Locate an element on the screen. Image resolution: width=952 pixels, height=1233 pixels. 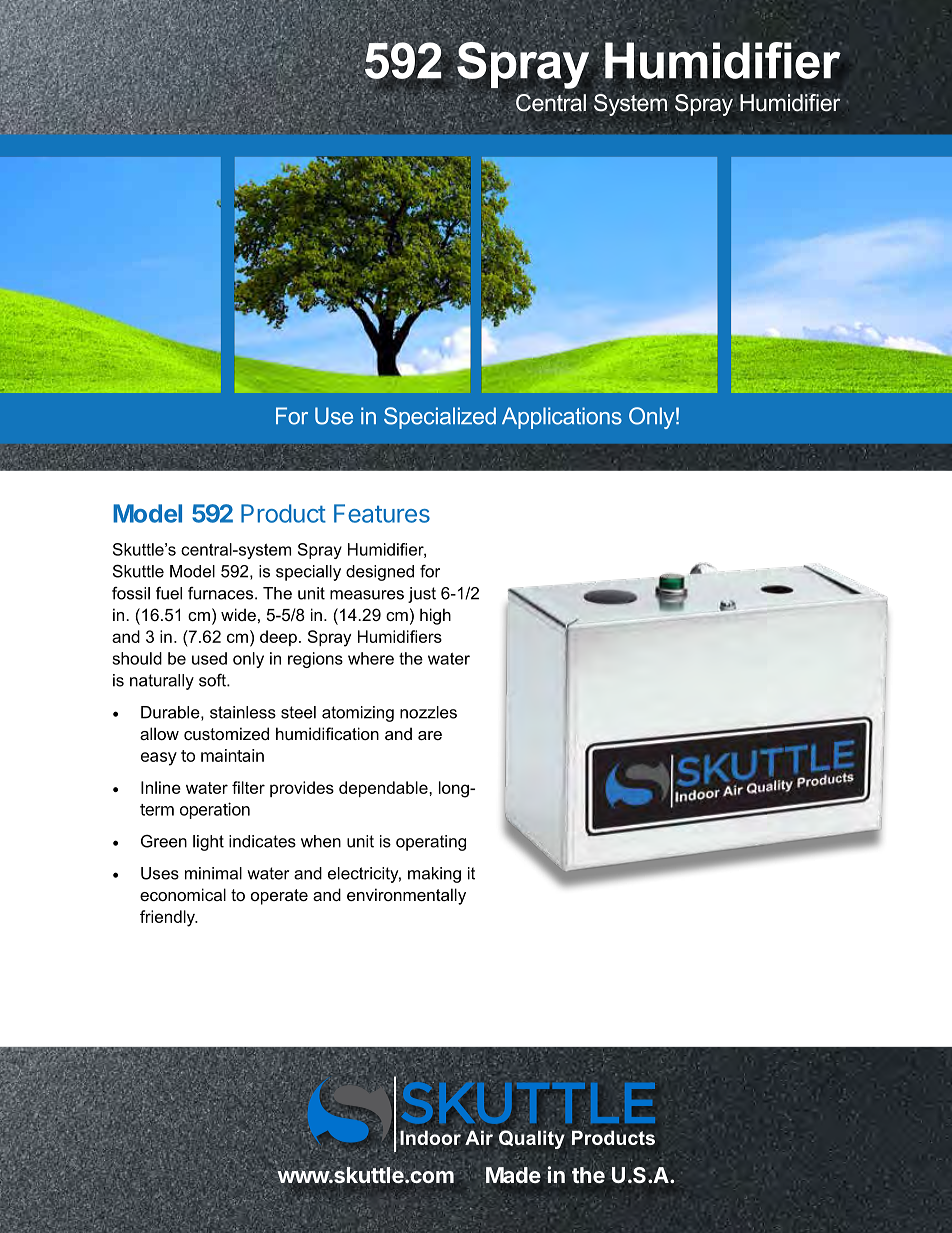
operate is located at coordinates (279, 897).
